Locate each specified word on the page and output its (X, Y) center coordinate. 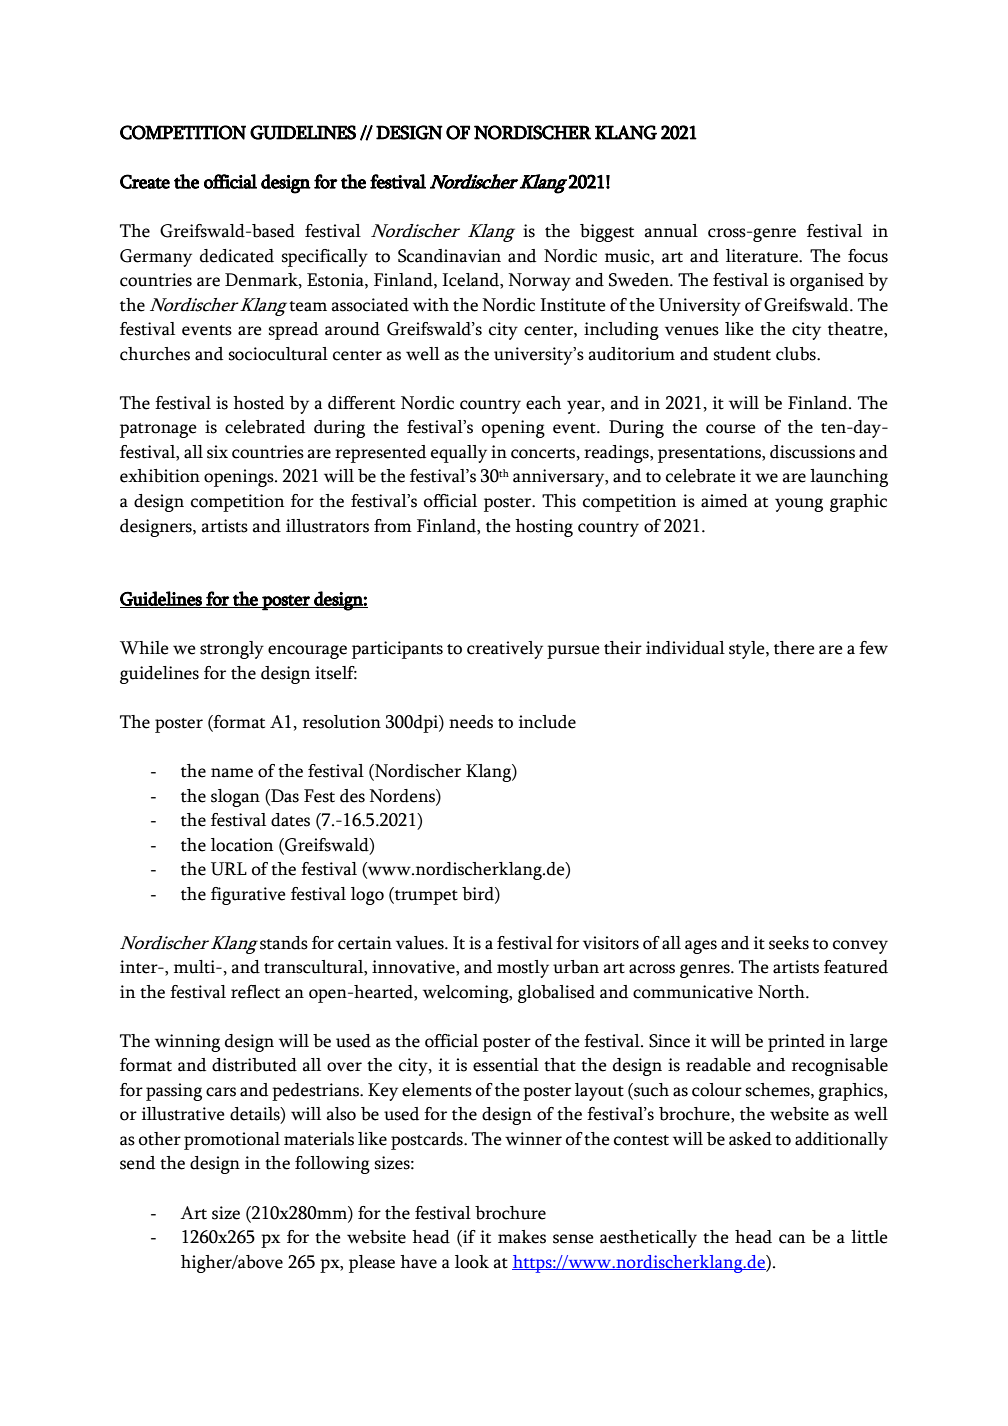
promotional (232, 1141)
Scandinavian (449, 256)
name (232, 773)
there (794, 648)
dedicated (237, 256)
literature (763, 256)
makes (522, 1237)
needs (471, 722)
